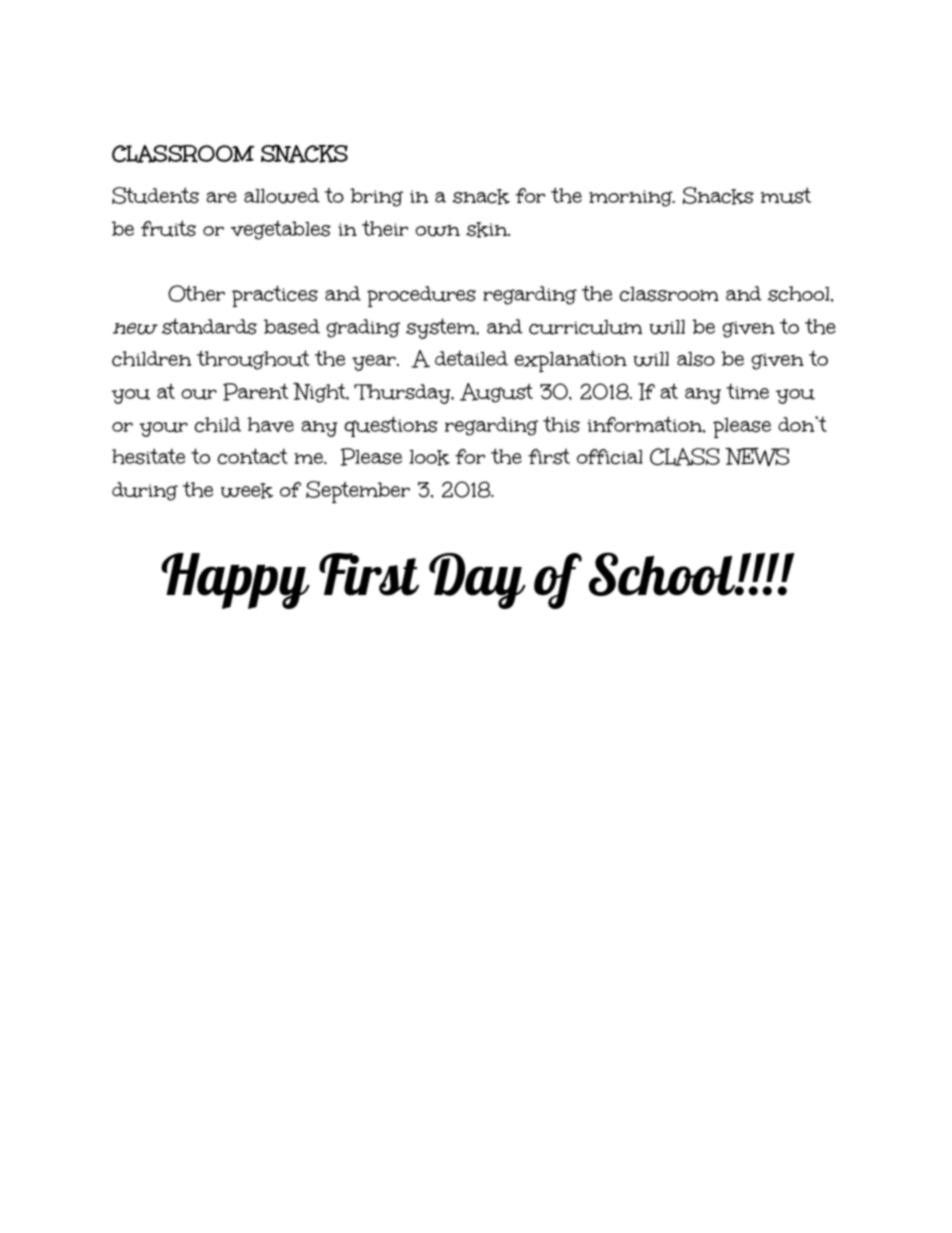 Image resolution: width=952 pixels, height=1233 pixels. What do you see at coordinates (256, 392) in the document?
I see `Parent` at bounding box center [256, 392].
